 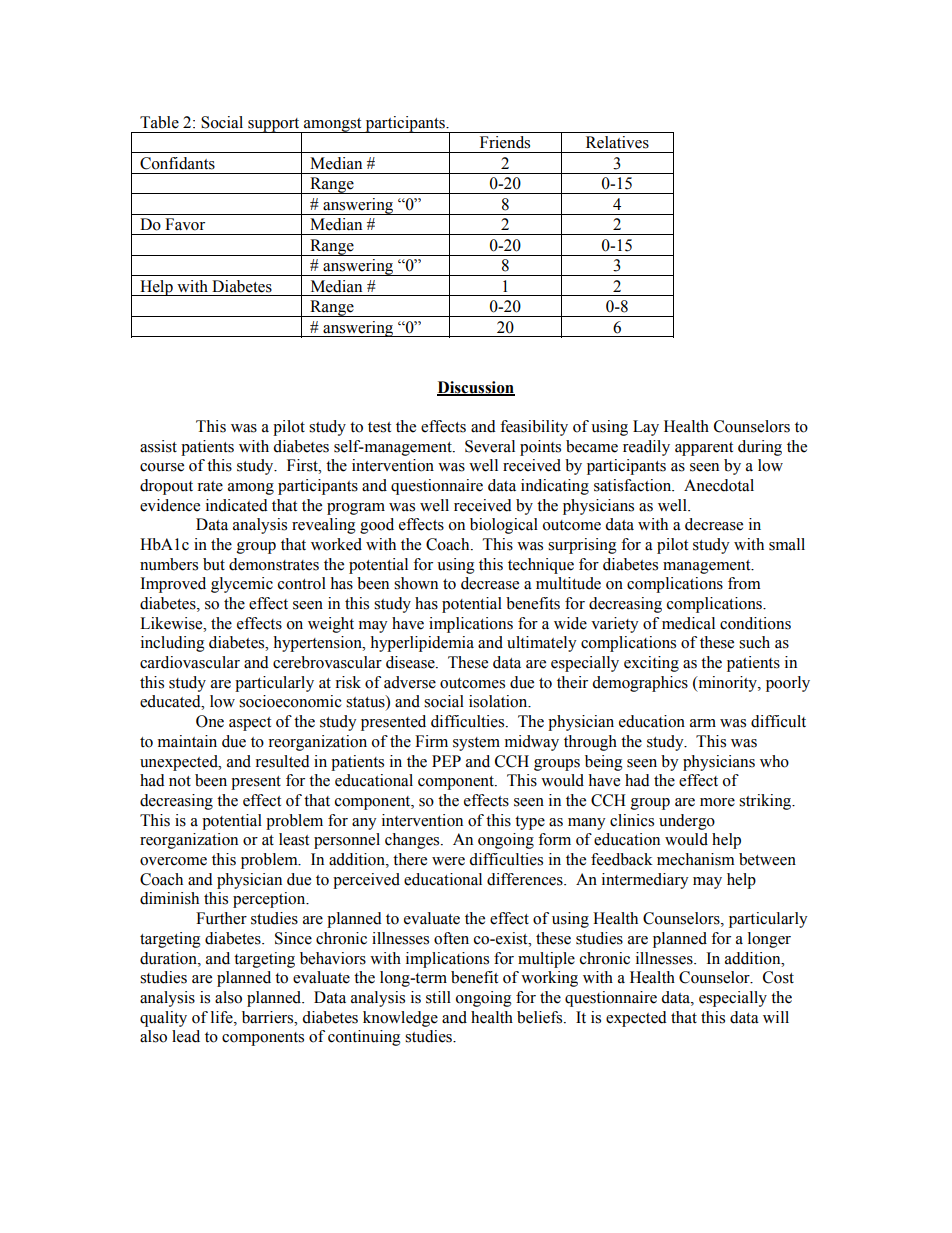 What do you see at coordinates (274, 126) in the image?
I see `support` at bounding box center [274, 126].
